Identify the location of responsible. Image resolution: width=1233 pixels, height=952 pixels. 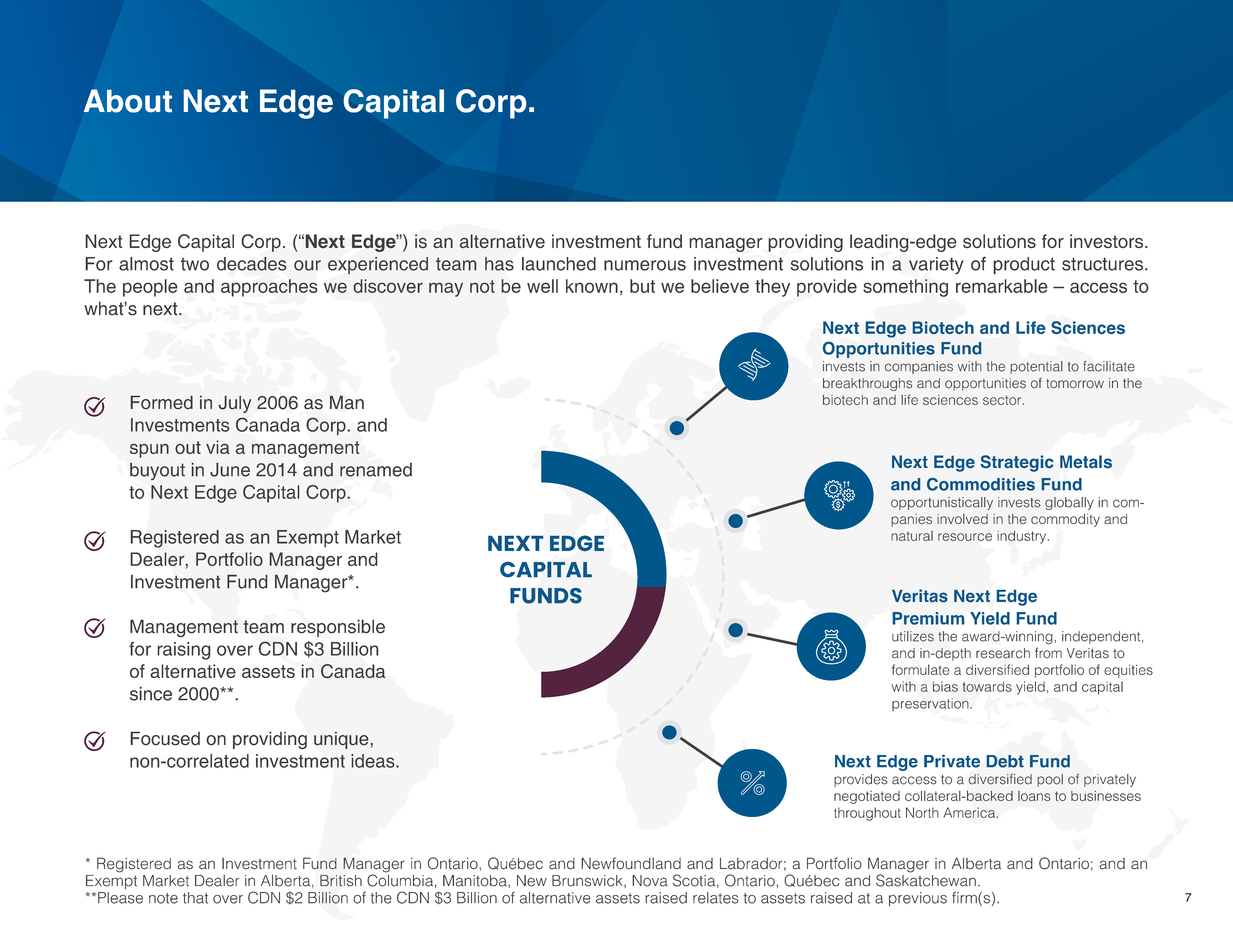
(338, 628).
